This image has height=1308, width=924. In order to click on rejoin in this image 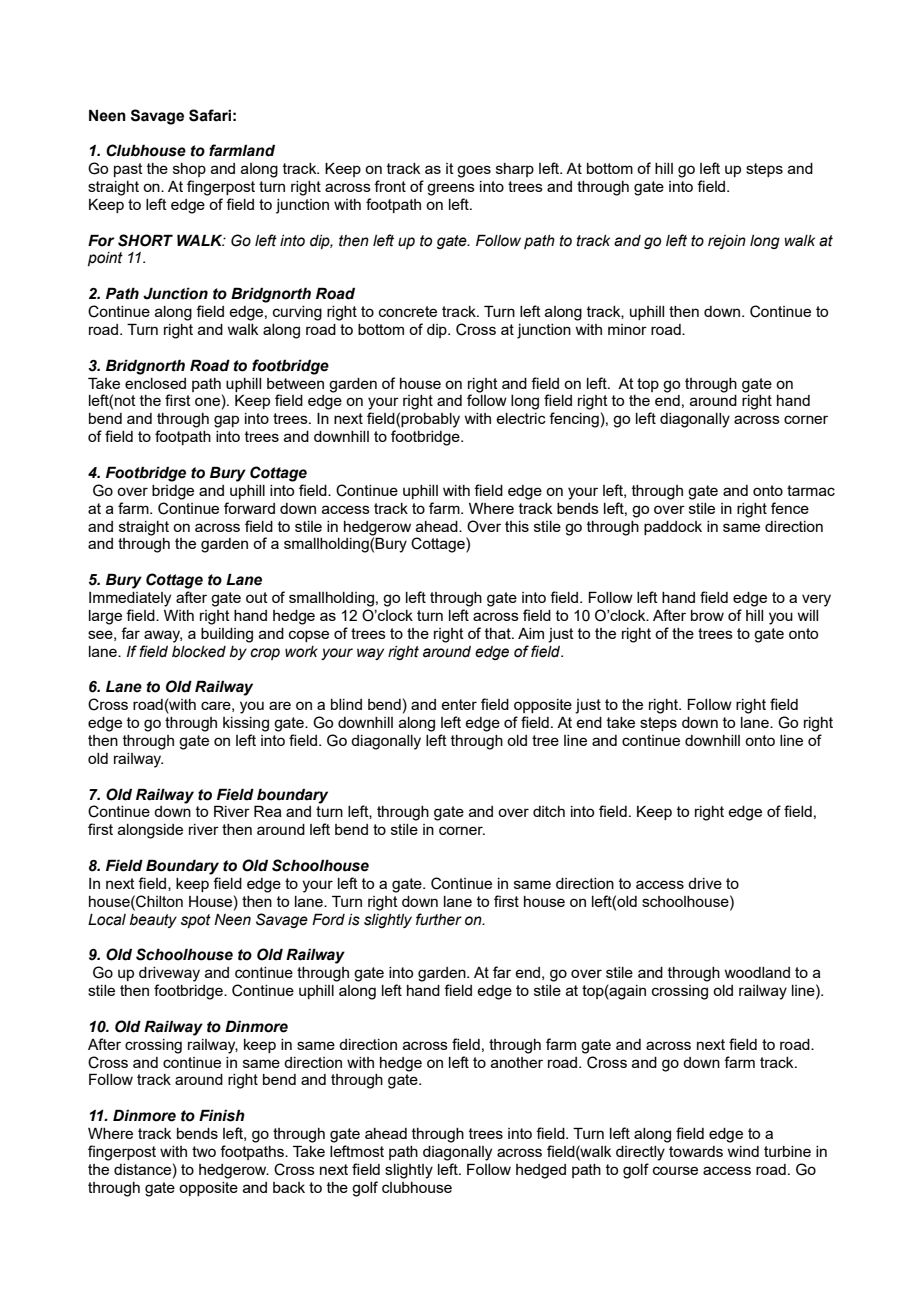, I will do `click(727, 242)`.
